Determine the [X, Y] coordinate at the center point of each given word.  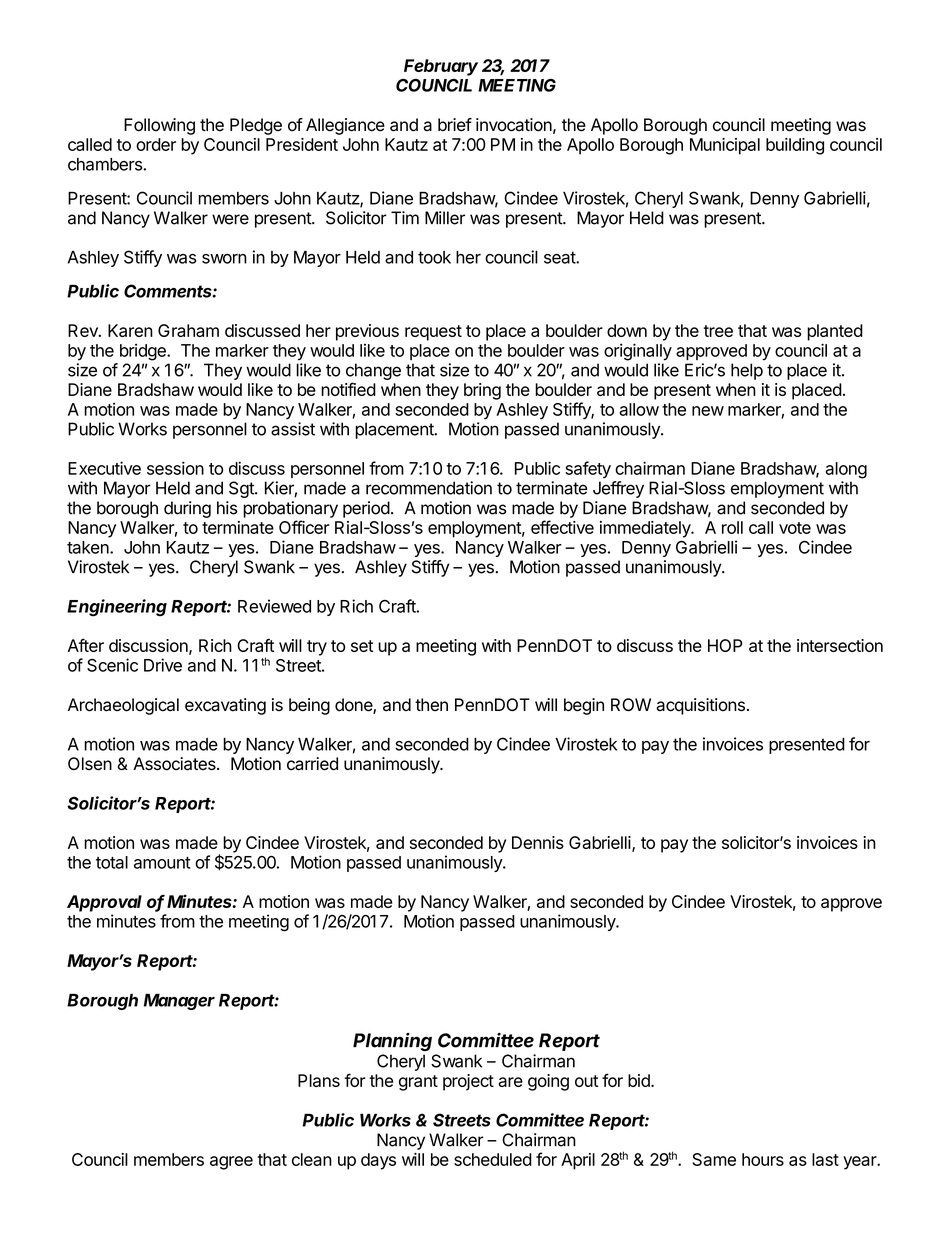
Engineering [117, 607]
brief [455, 125]
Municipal [725, 146]
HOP [725, 645]
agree [231, 1163]
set [362, 646]
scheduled [493, 1159]
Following [159, 126]
